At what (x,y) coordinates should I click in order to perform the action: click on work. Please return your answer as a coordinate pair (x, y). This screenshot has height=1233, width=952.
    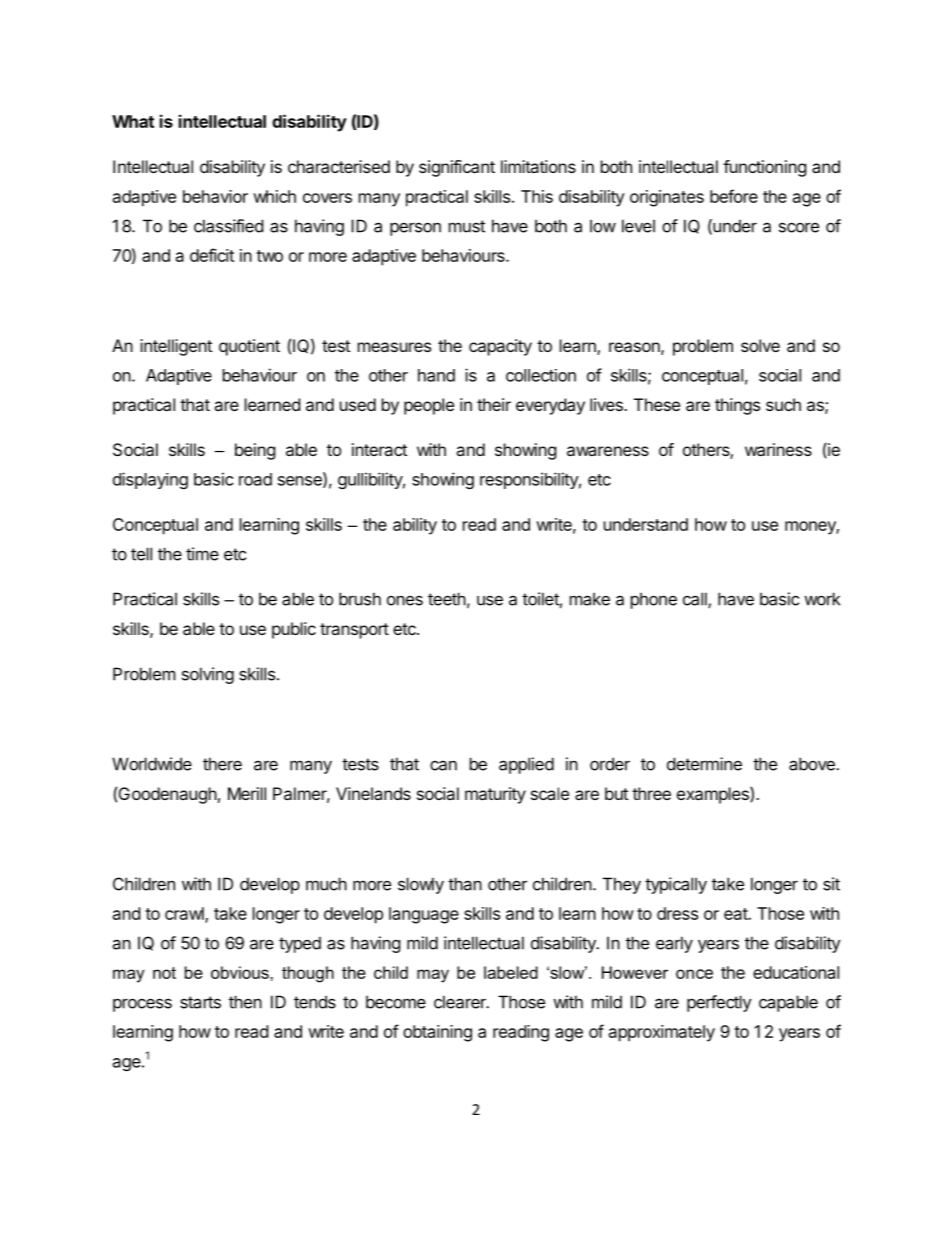
    Looking at the image, I should click on (822, 599).
